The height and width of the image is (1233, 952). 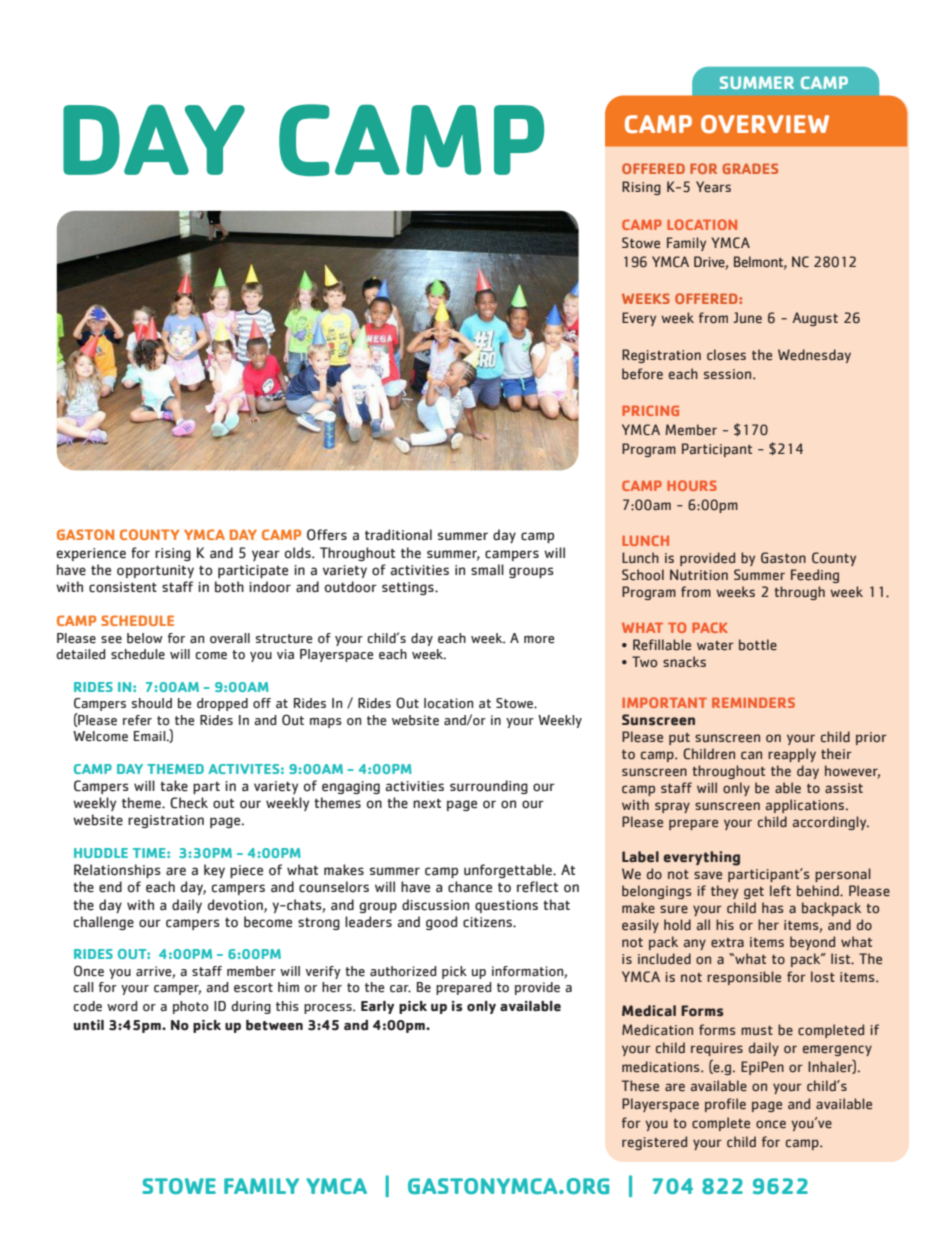 I want to click on profile, so click(x=725, y=1105).
